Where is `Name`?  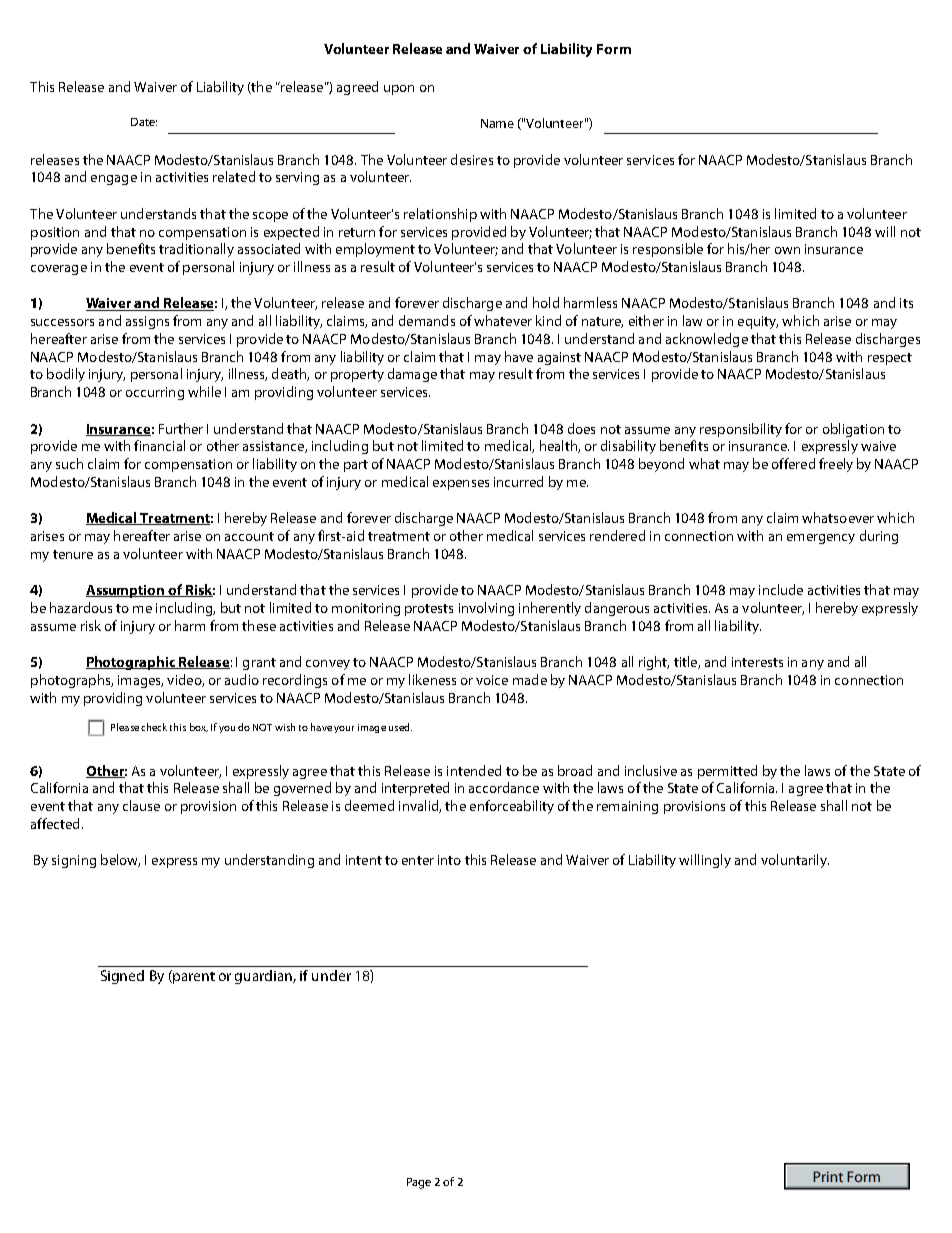
Name is located at coordinates (497, 123).
